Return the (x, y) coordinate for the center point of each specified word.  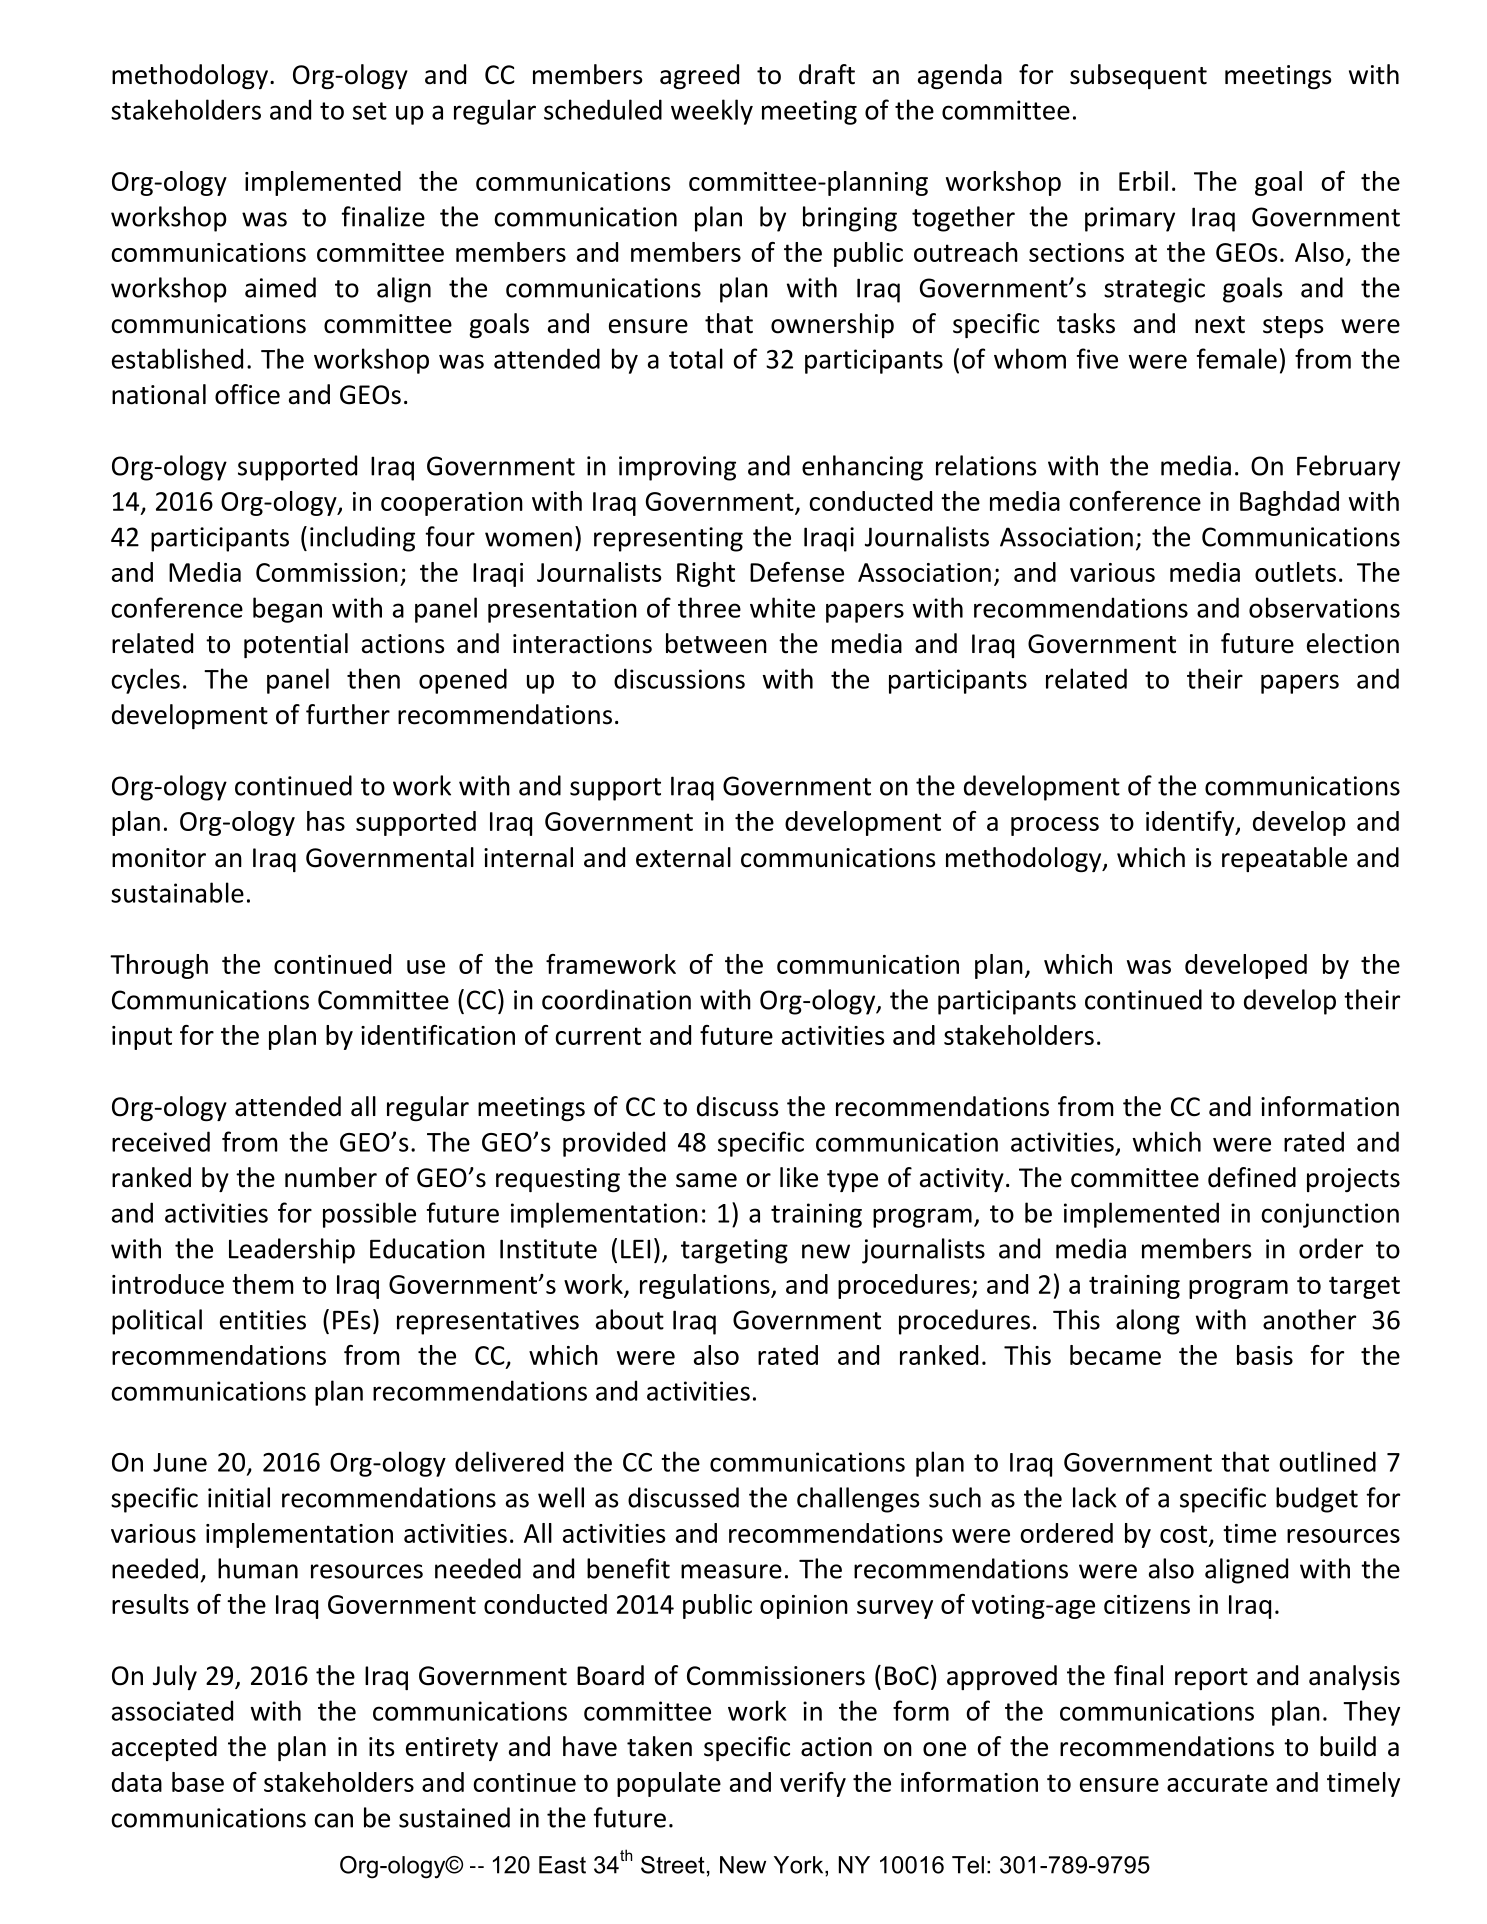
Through (159, 966)
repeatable (1284, 859)
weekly (712, 112)
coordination (616, 999)
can (333, 1820)
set (370, 111)
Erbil (1143, 181)
